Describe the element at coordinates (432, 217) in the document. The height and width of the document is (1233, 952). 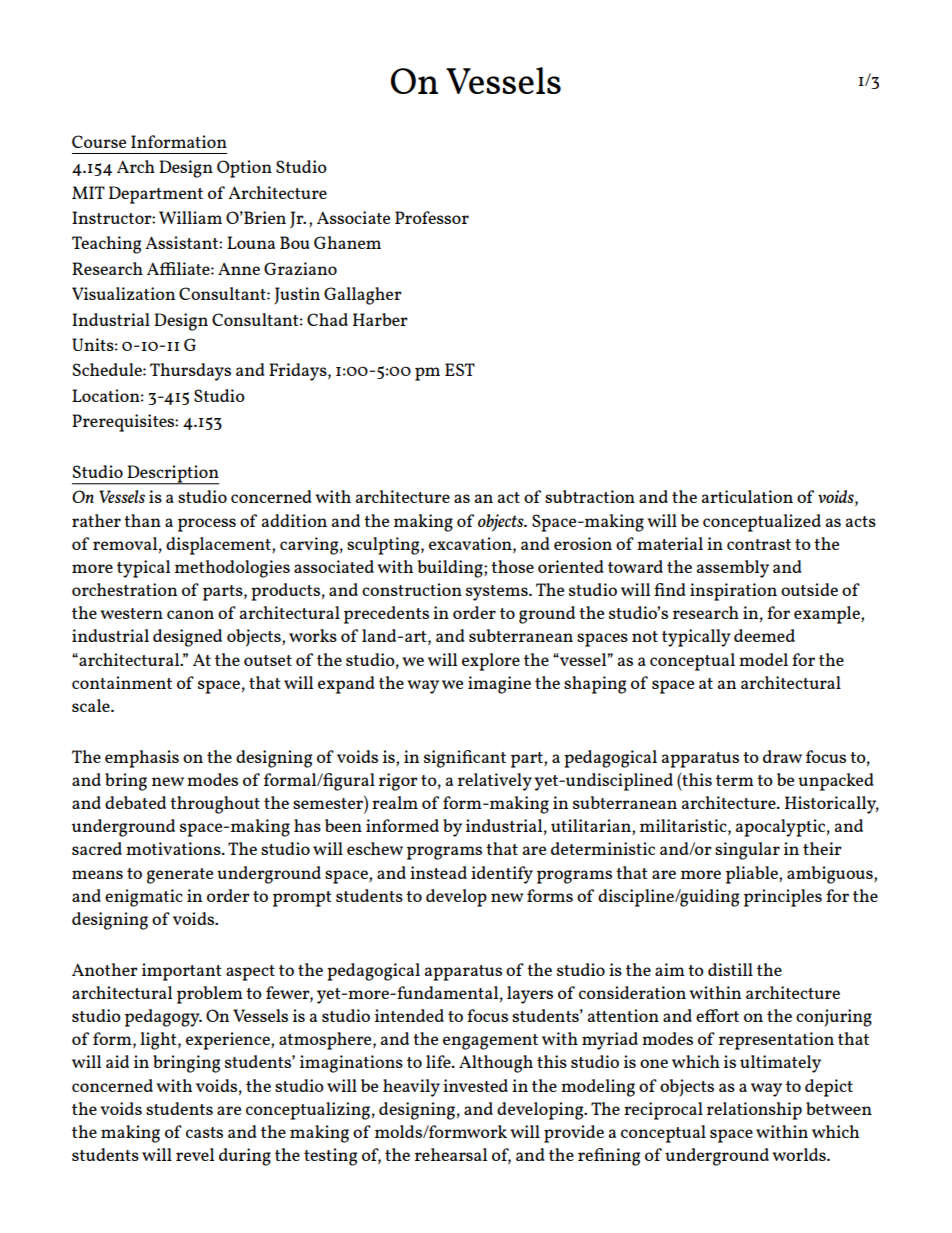
I see `Professor` at that location.
